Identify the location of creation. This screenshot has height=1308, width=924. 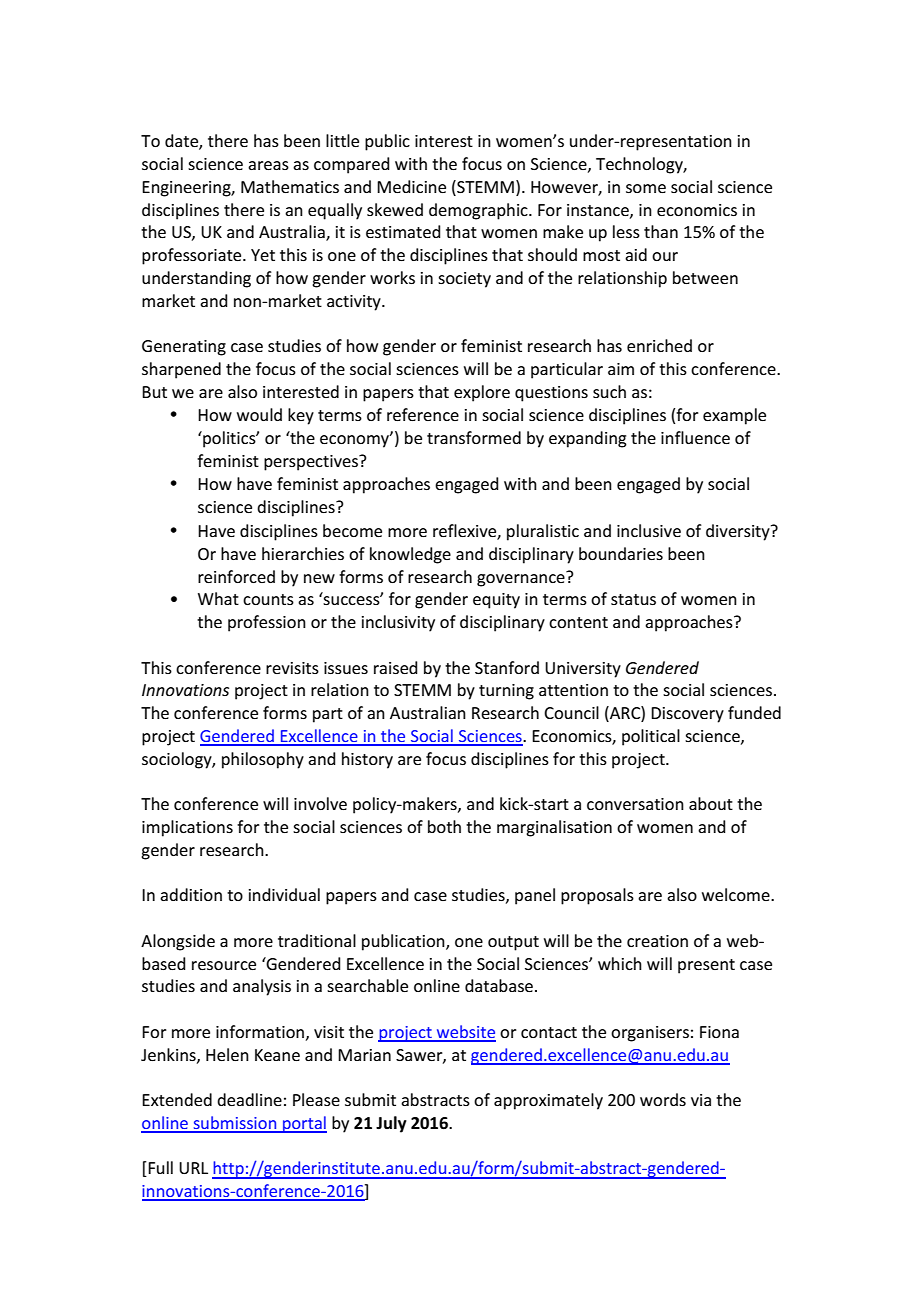
(657, 941).
